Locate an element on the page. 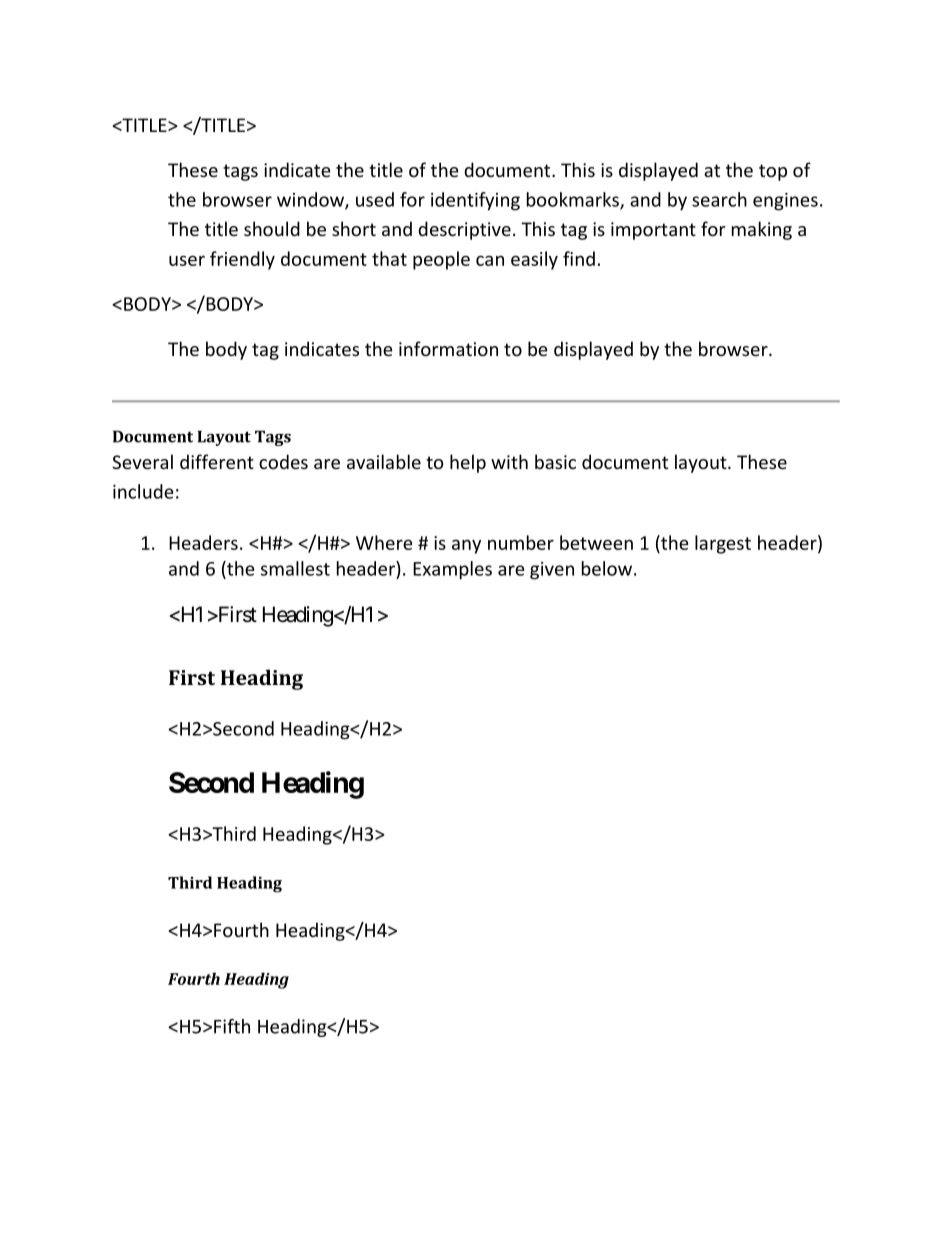  Examples is located at coordinates (452, 570).
